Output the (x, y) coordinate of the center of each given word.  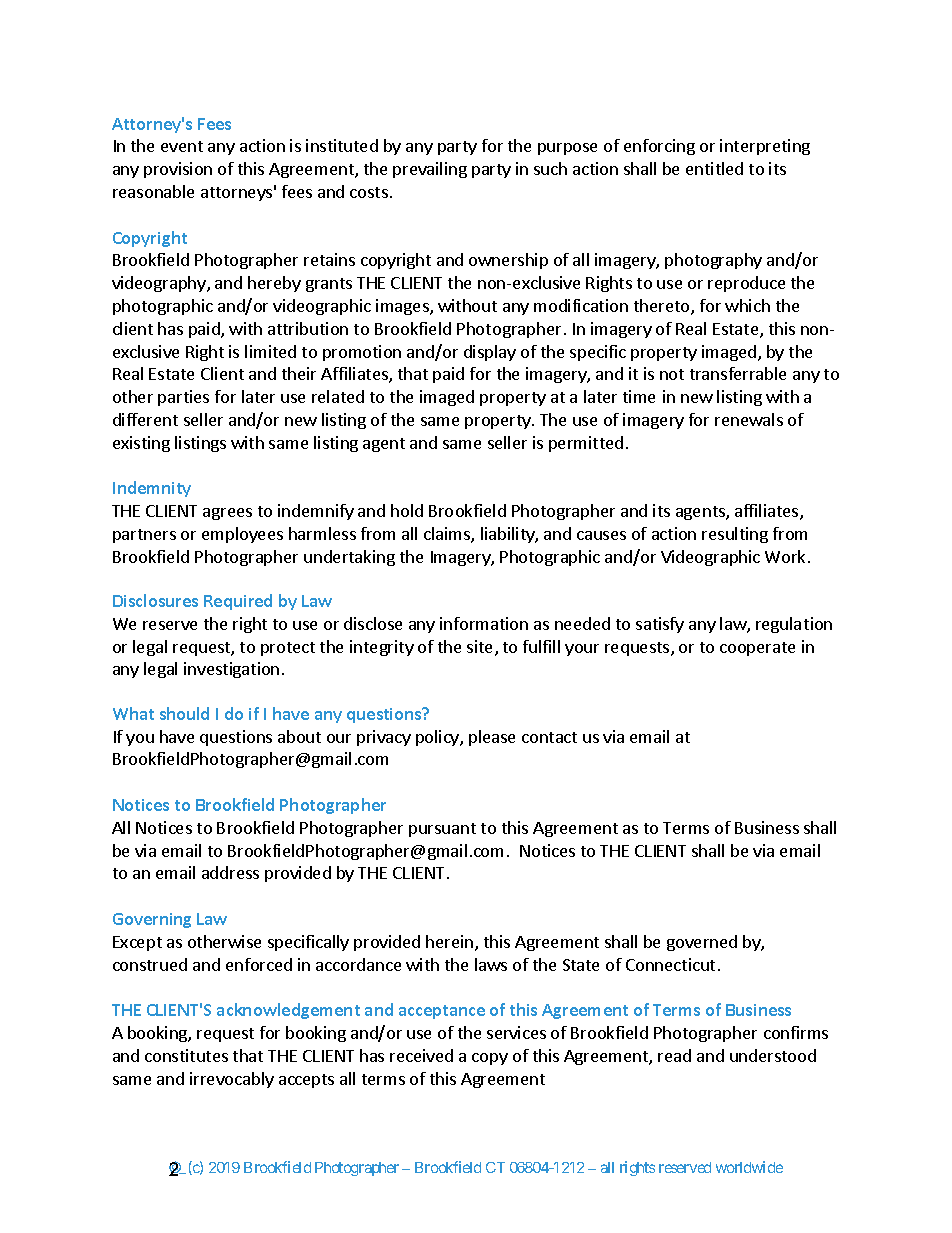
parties (183, 398)
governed (702, 943)
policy (438, 738)
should (184, 713)
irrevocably (232, 1080)
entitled (714, 168)
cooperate (757, 649)
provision (178, 170)
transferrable (738, 373)
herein (451, 943)
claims (448, 535)
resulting (735, 535)
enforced (259, 964)
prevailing (430, 170)
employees (242, 535)
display (490, 353)
